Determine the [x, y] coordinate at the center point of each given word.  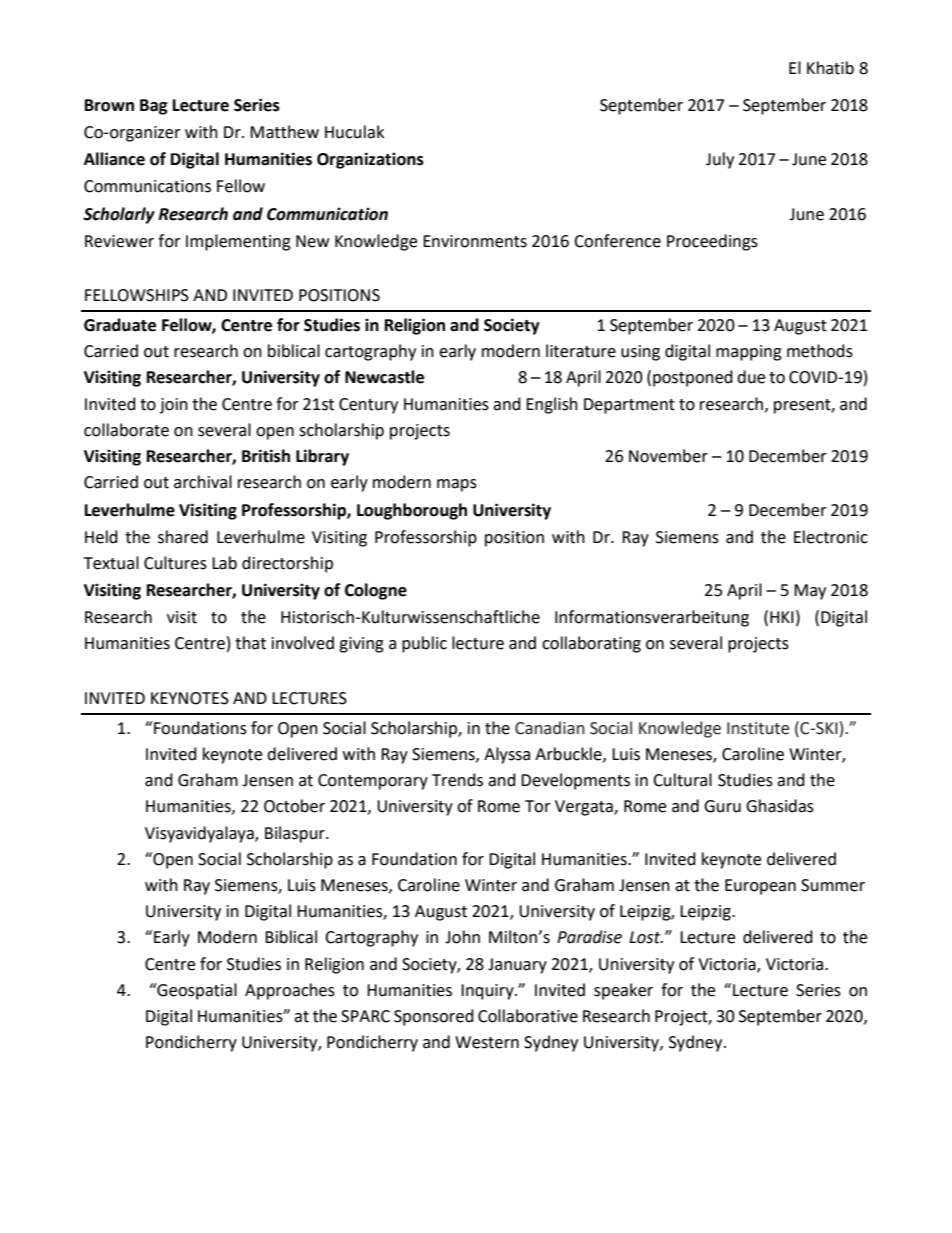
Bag [154, 107]
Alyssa [507, 755]
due [751, 377]
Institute [758, 728]
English [552, 405]
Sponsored [434, 1017]
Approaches [290, 991]
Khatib [830, 68]
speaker [623, 991]
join [174, 406]
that [250, 643]
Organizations [370, 160]
